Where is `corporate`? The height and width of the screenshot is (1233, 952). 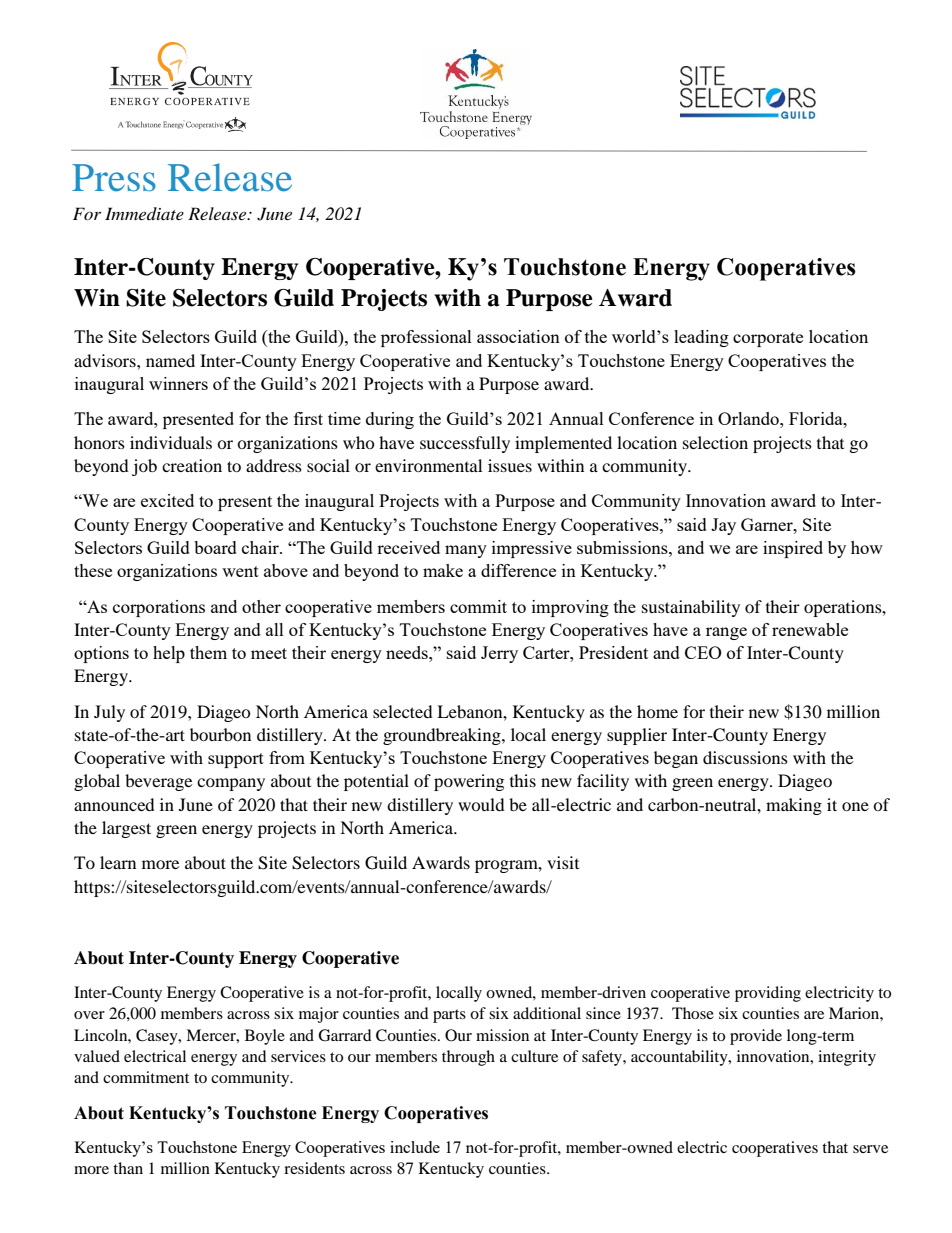 corporate is located at coordinates (768, 339).
